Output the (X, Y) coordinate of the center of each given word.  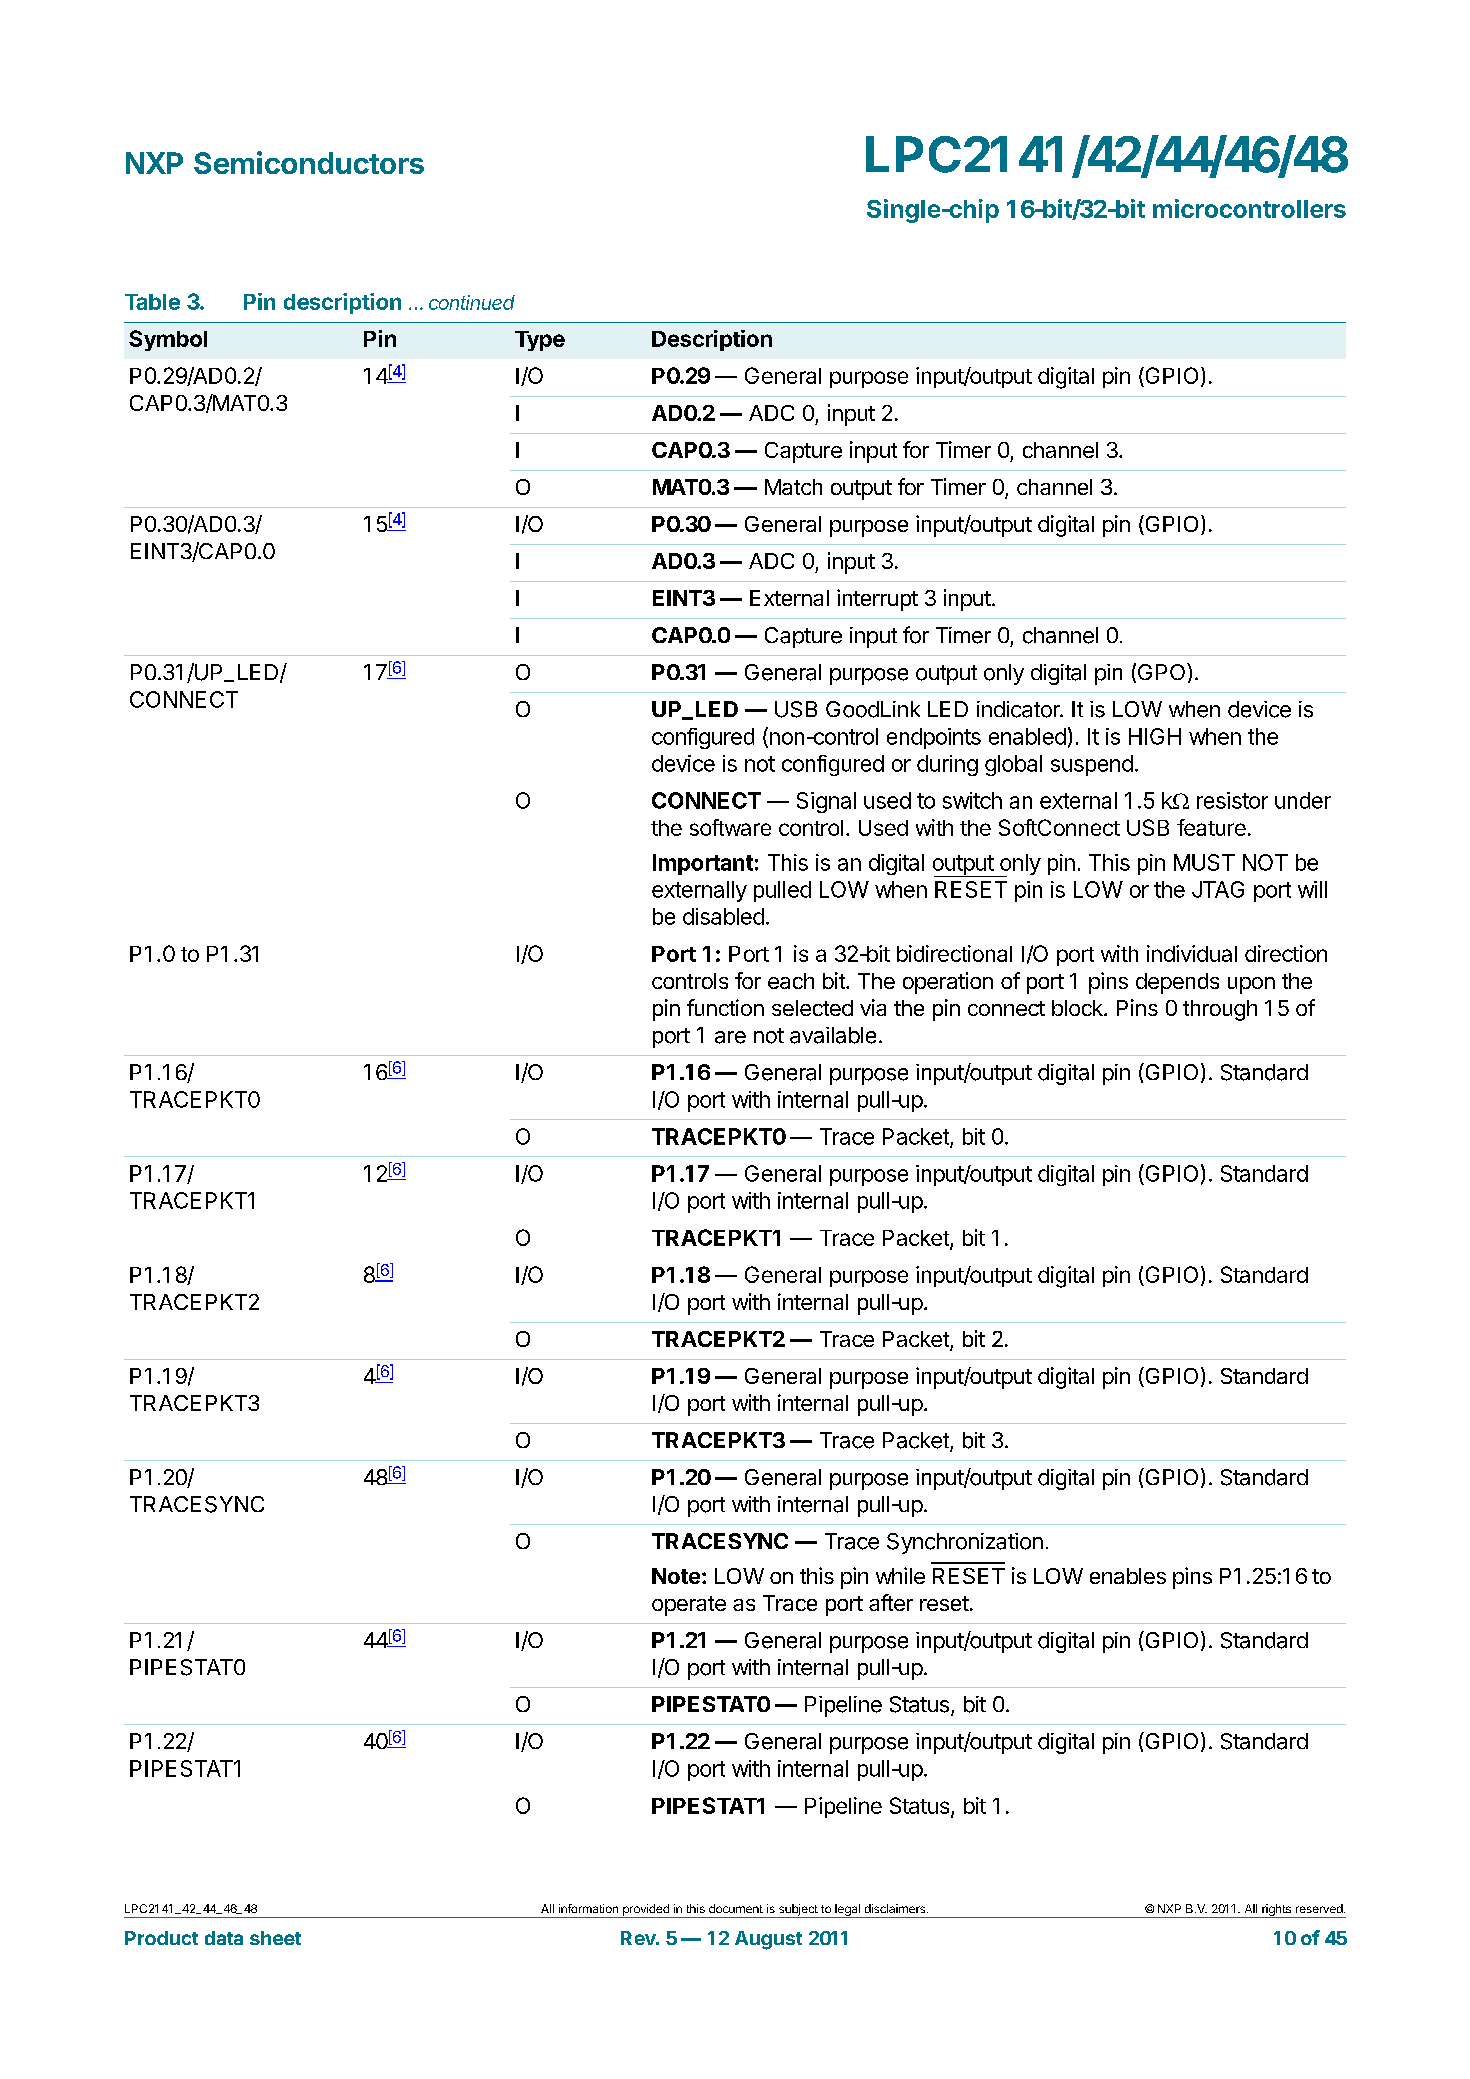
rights (1276, 1911)
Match (793, 487)
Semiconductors (309, 162)
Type (540, 341)
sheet (275, 1938)
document (736, 1908)
